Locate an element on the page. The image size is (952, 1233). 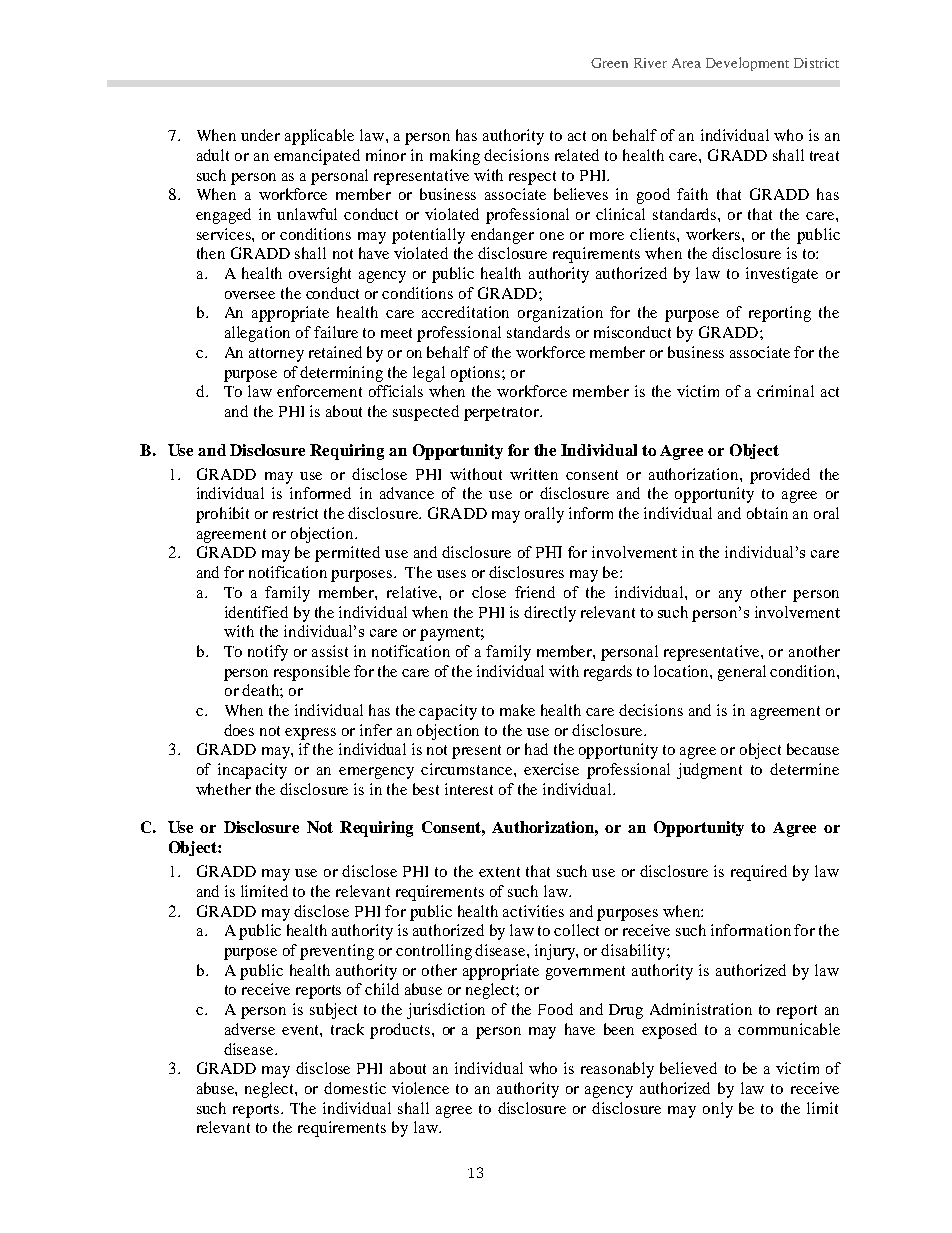
identified is located at coordinates (256, 612).
